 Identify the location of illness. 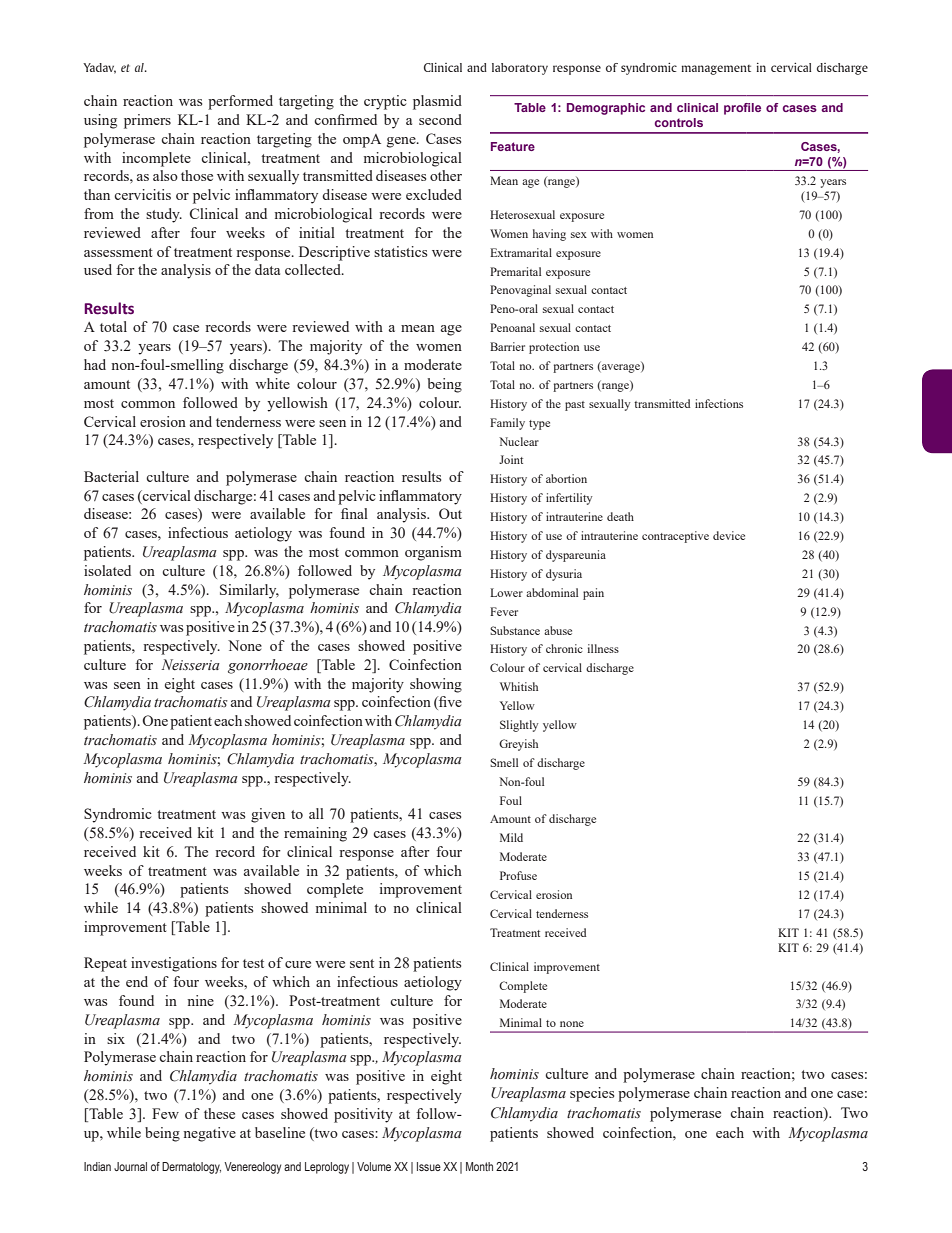
(603, 648).
